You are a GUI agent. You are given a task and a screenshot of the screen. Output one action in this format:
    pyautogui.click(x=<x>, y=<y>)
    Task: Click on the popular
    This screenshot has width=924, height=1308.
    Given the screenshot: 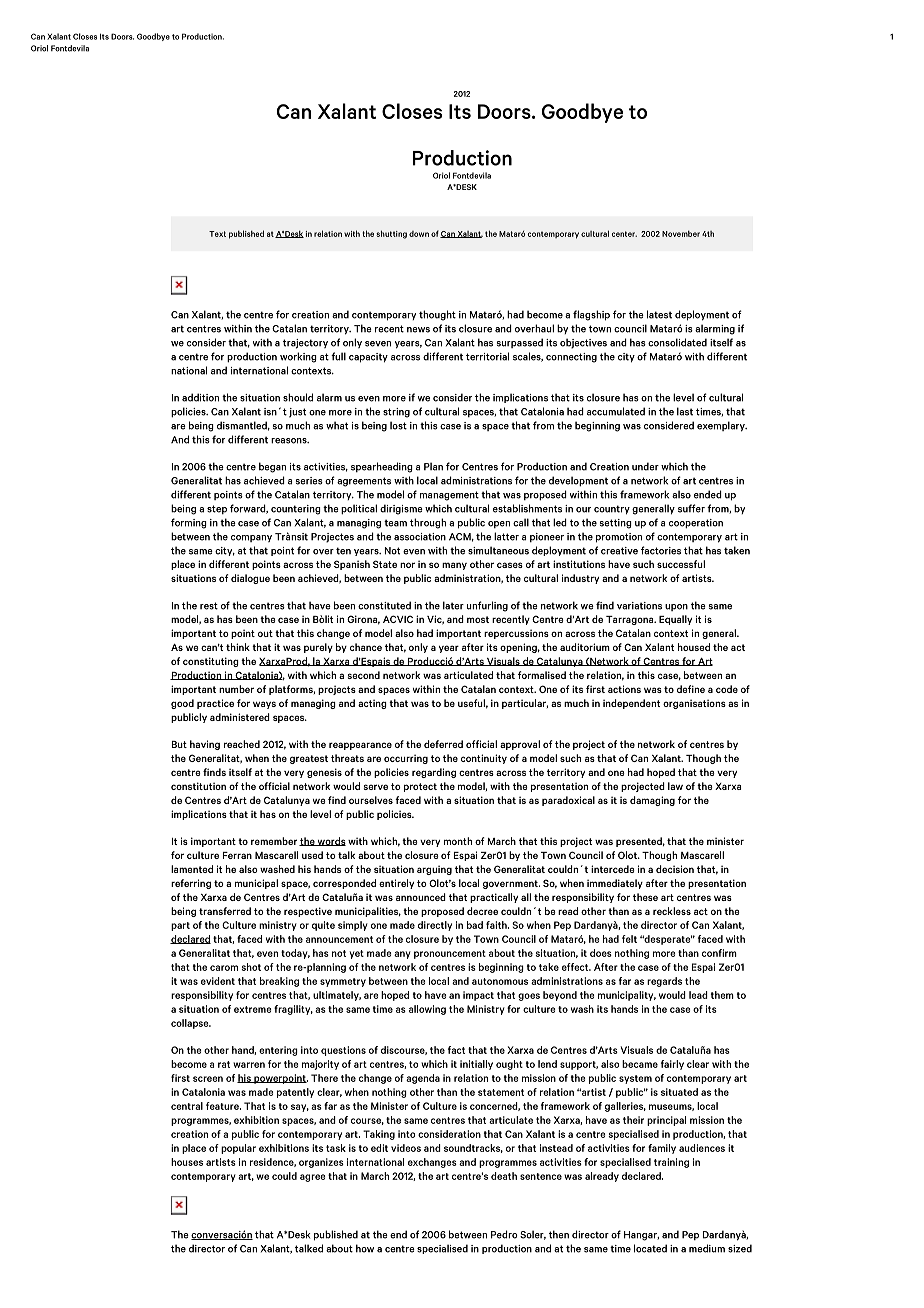 What is the action you would take?
    pyautogui.click(x=238, y=1149)
